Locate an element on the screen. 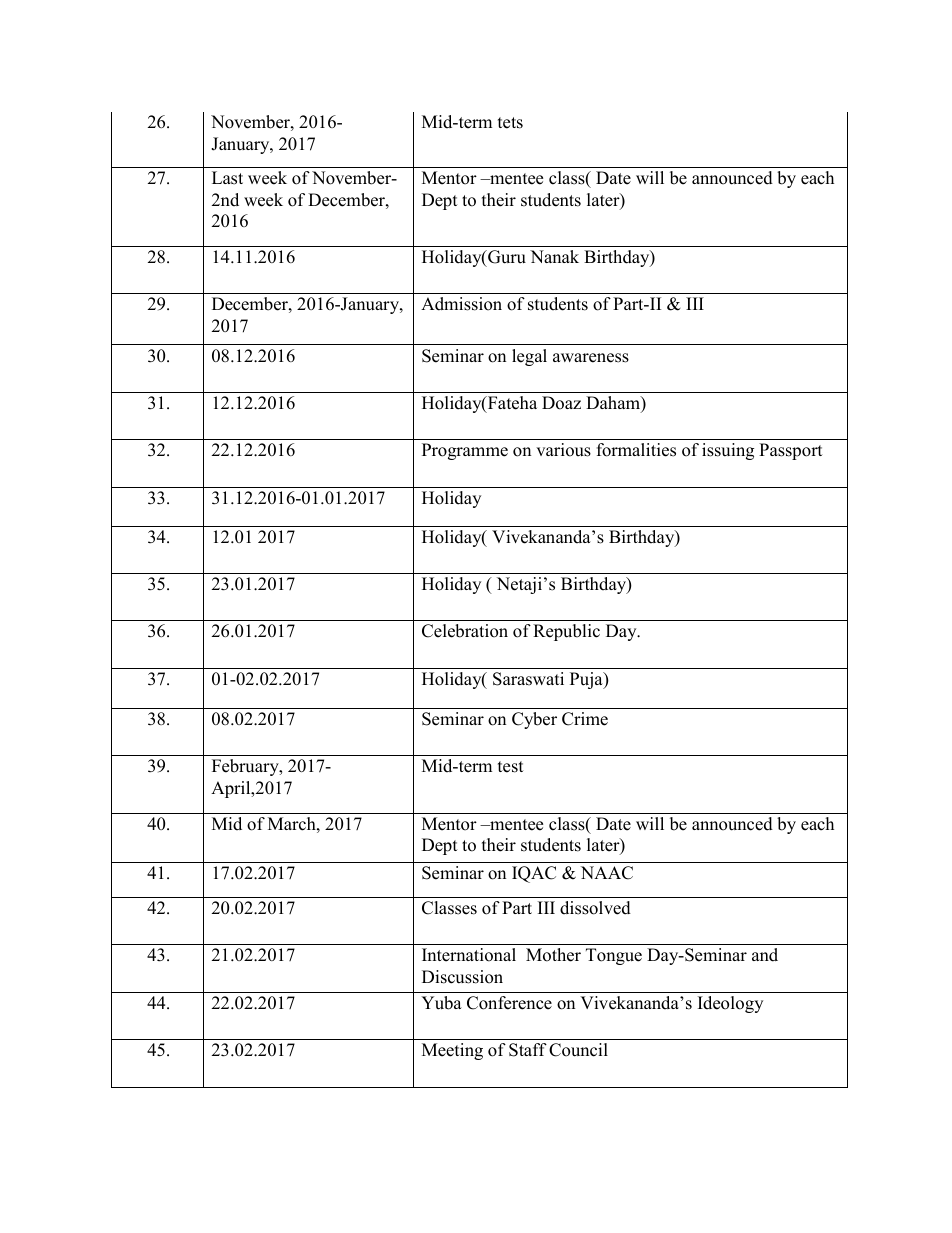 Image resolution: width=952 pixels, height=1233 pixels. issuing is located at coordinates (728, 451).
